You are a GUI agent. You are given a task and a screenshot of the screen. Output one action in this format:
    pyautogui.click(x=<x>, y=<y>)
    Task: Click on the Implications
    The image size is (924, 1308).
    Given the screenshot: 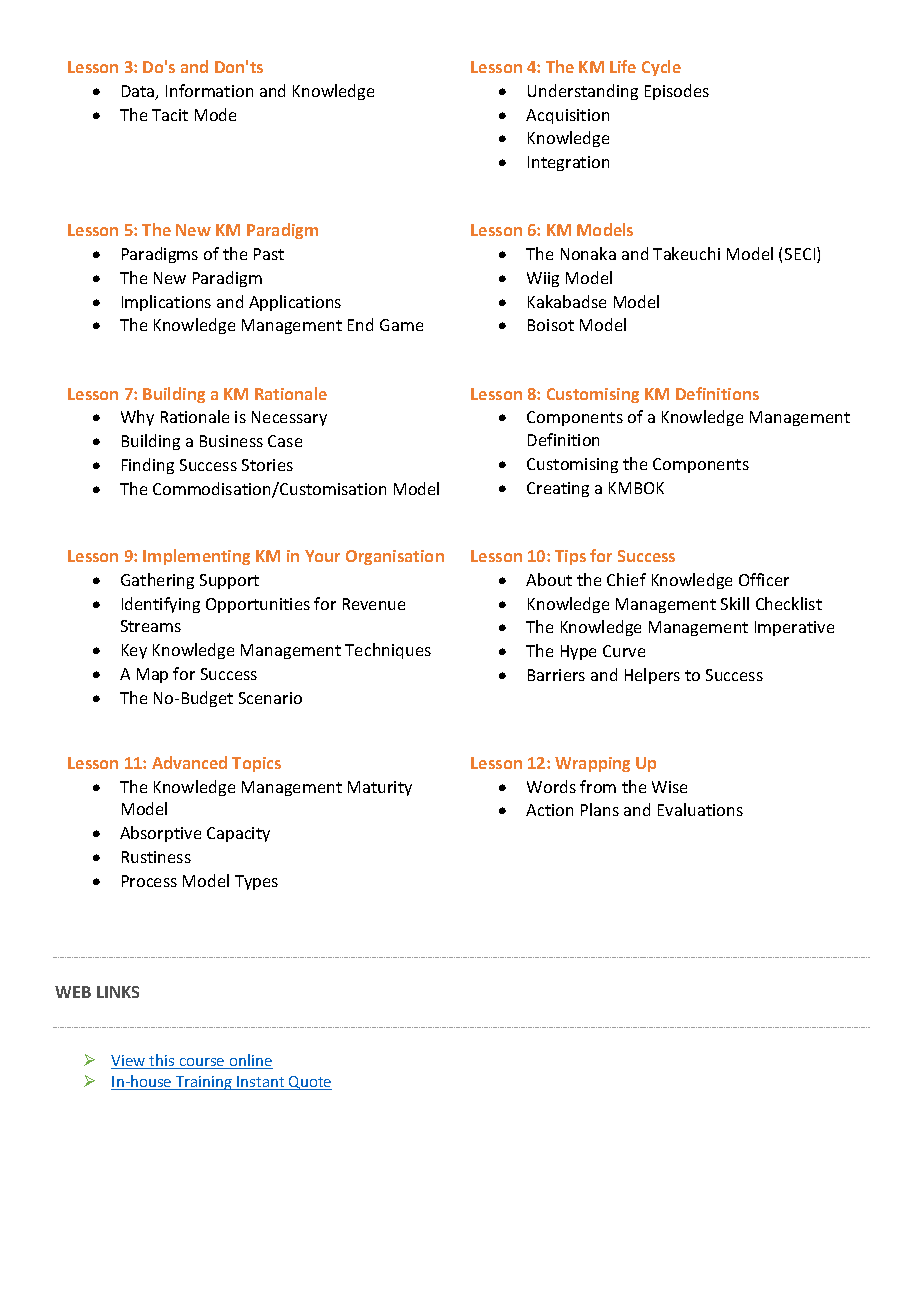 What is the action you would take?
    pyautogui.click(x=166, y=303)
